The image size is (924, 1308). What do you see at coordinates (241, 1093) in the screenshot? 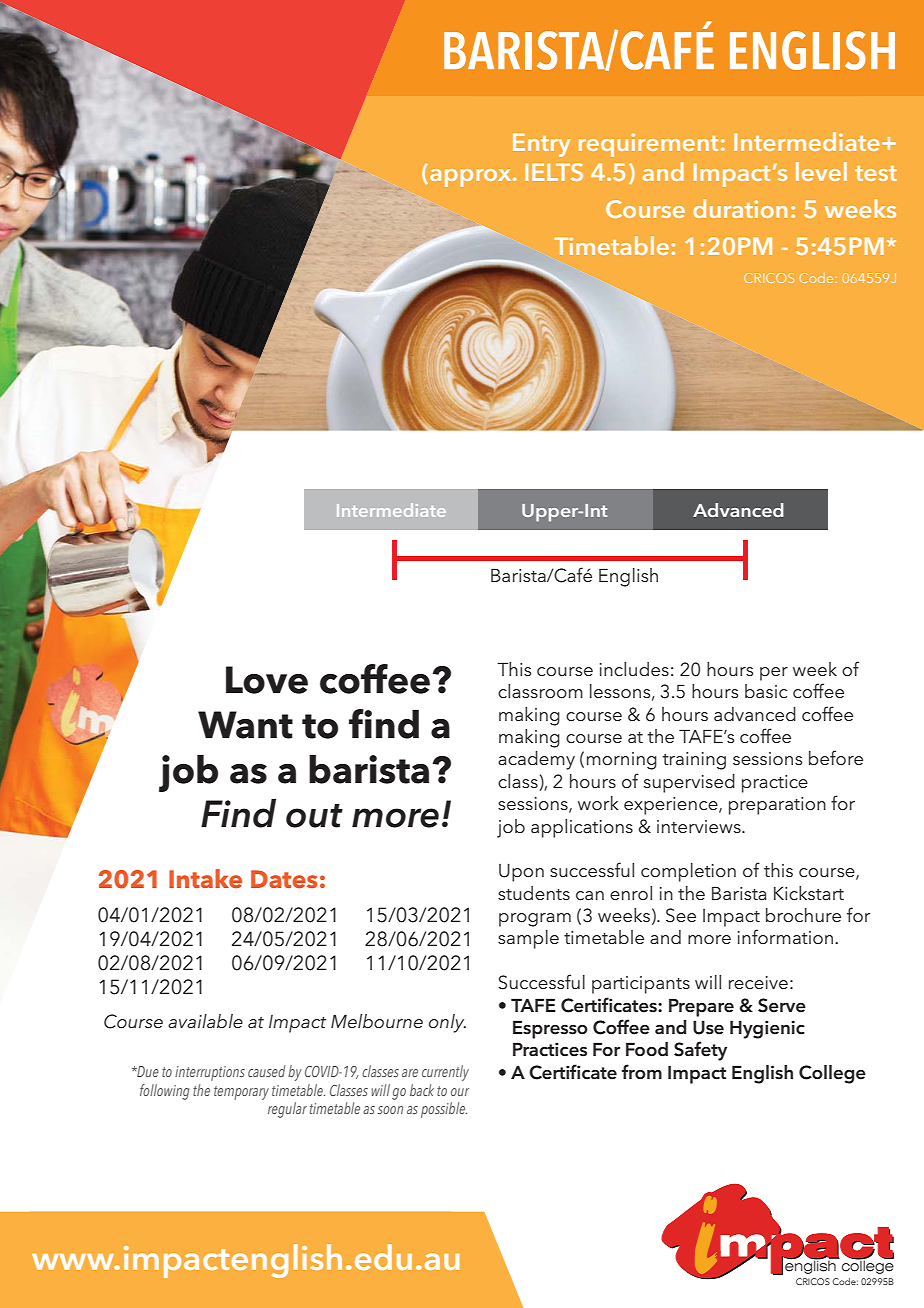
I see `temporary` at bounding box center [241, 1093].
